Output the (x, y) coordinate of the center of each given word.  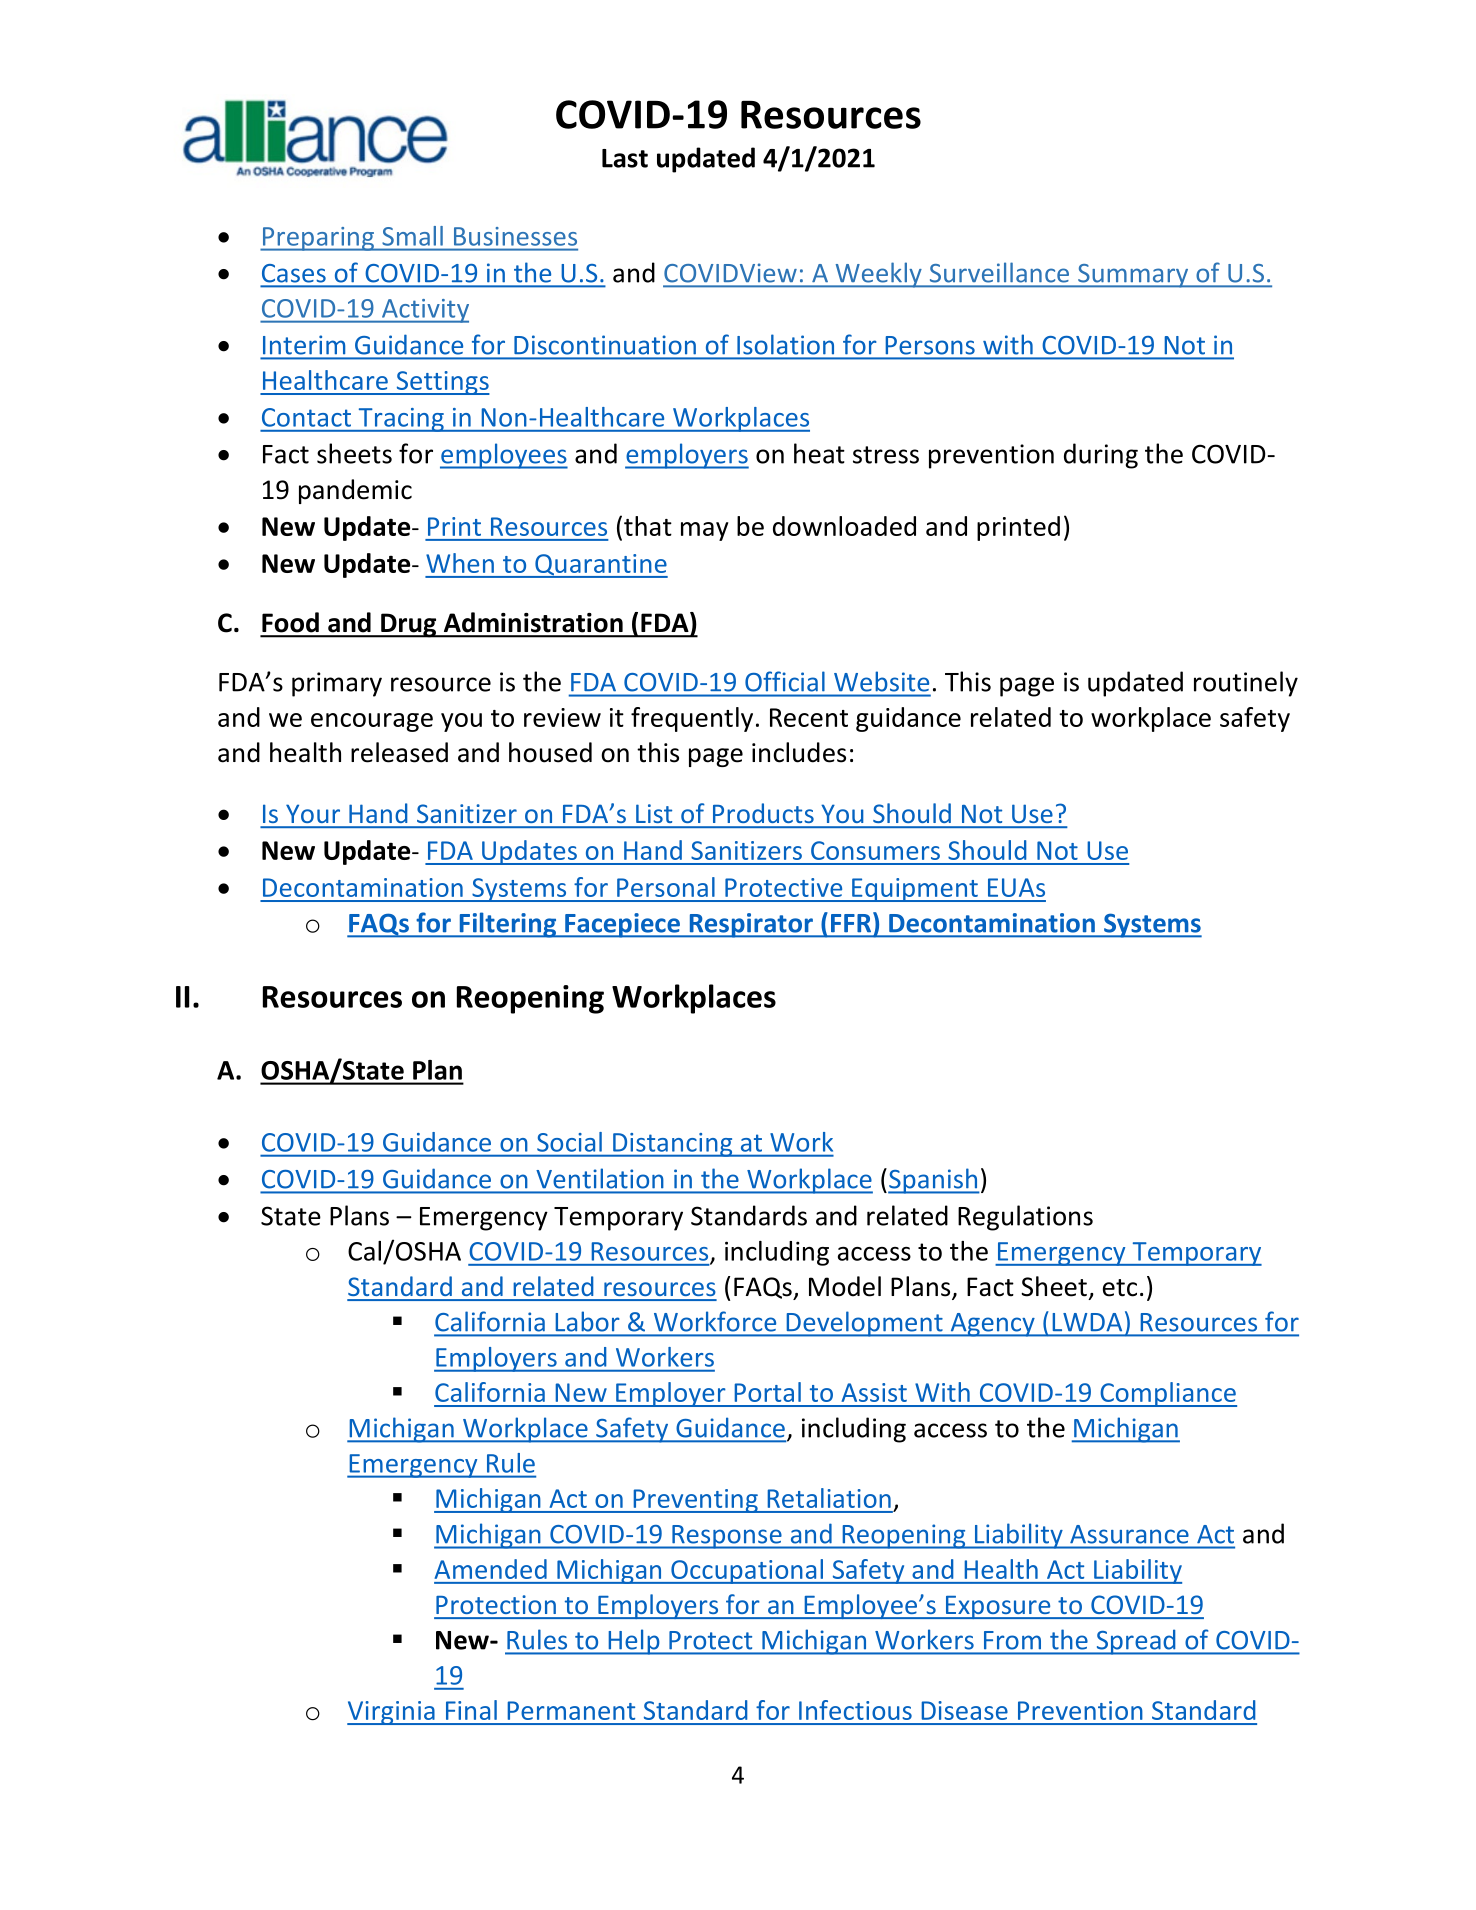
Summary (1133, 276)
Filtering (508, 925)
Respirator (751, 925)
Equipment (915, 890)
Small (413, 236)
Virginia (392, 1713)
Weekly (878, 275)
